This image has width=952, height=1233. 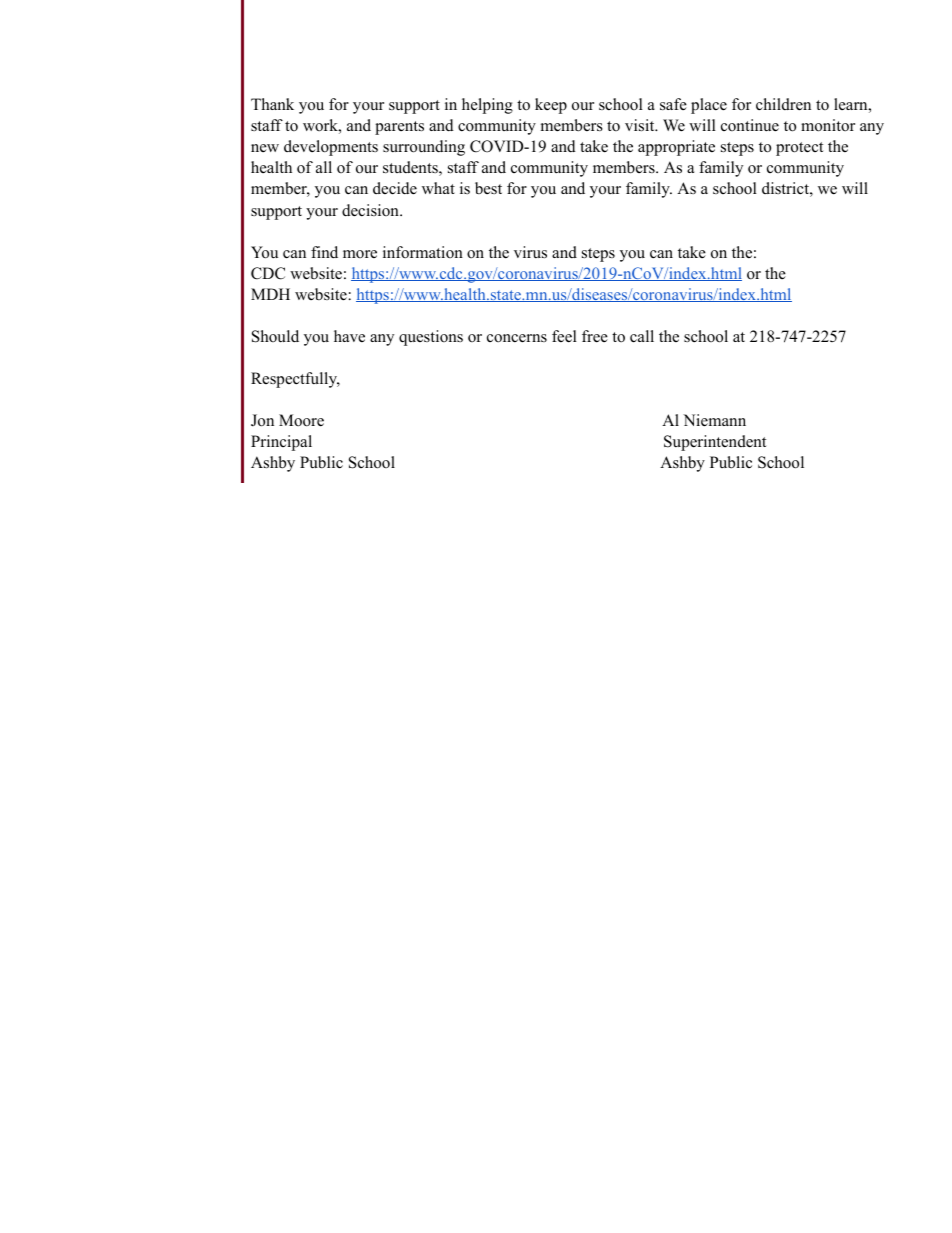 I want to click on call, so click(x=642, y=336).
